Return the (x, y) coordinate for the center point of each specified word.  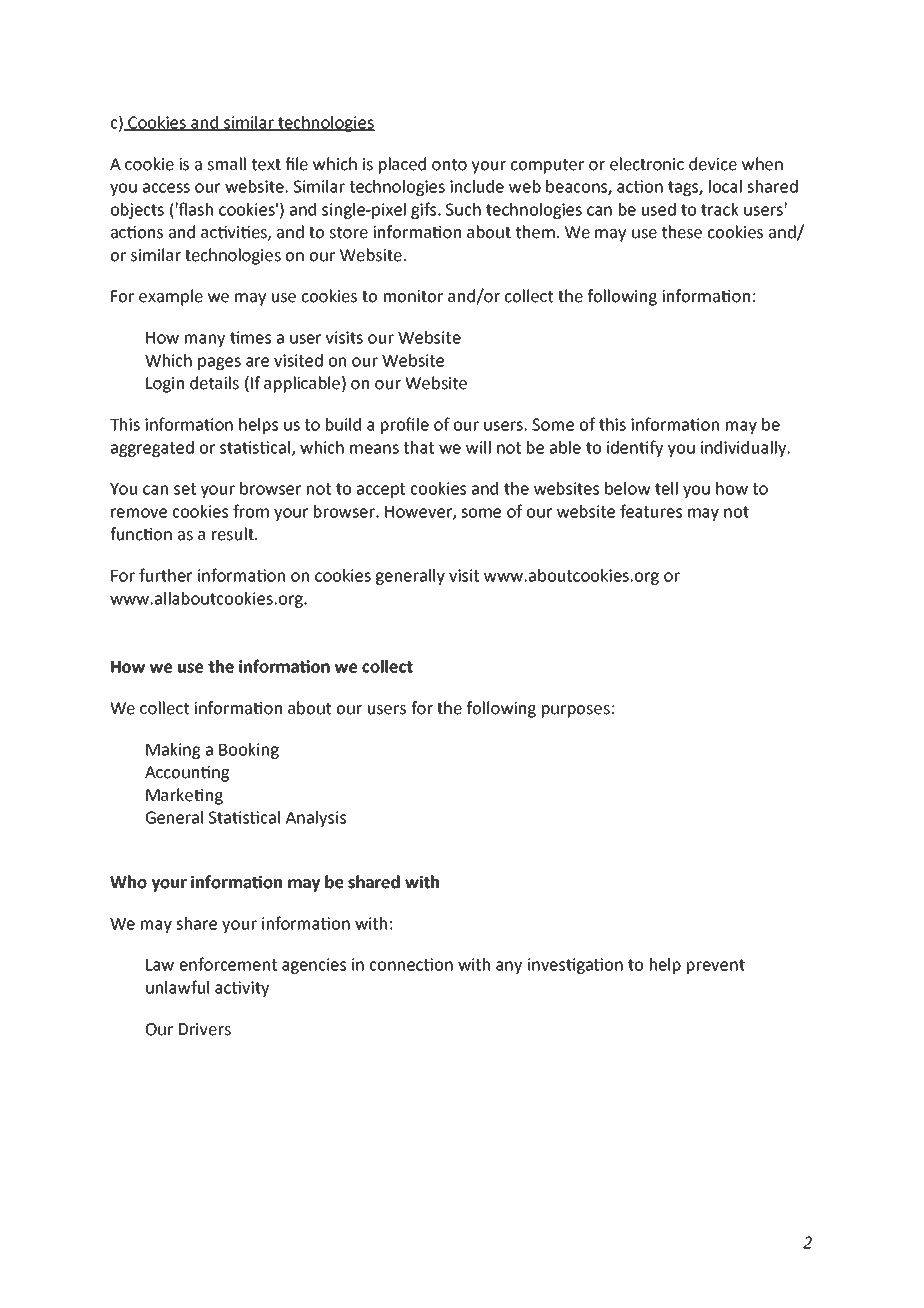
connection (411, 964)
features (651, 511)
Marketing (184, 796)
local (725, 186)
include (477, 186)
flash (195, 209)
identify (635, 448)
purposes (576, 711)
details (214, 383)
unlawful (177, 987)
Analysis (316, 819)
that (419, 447)
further (165, 575)
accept (381, 490)
